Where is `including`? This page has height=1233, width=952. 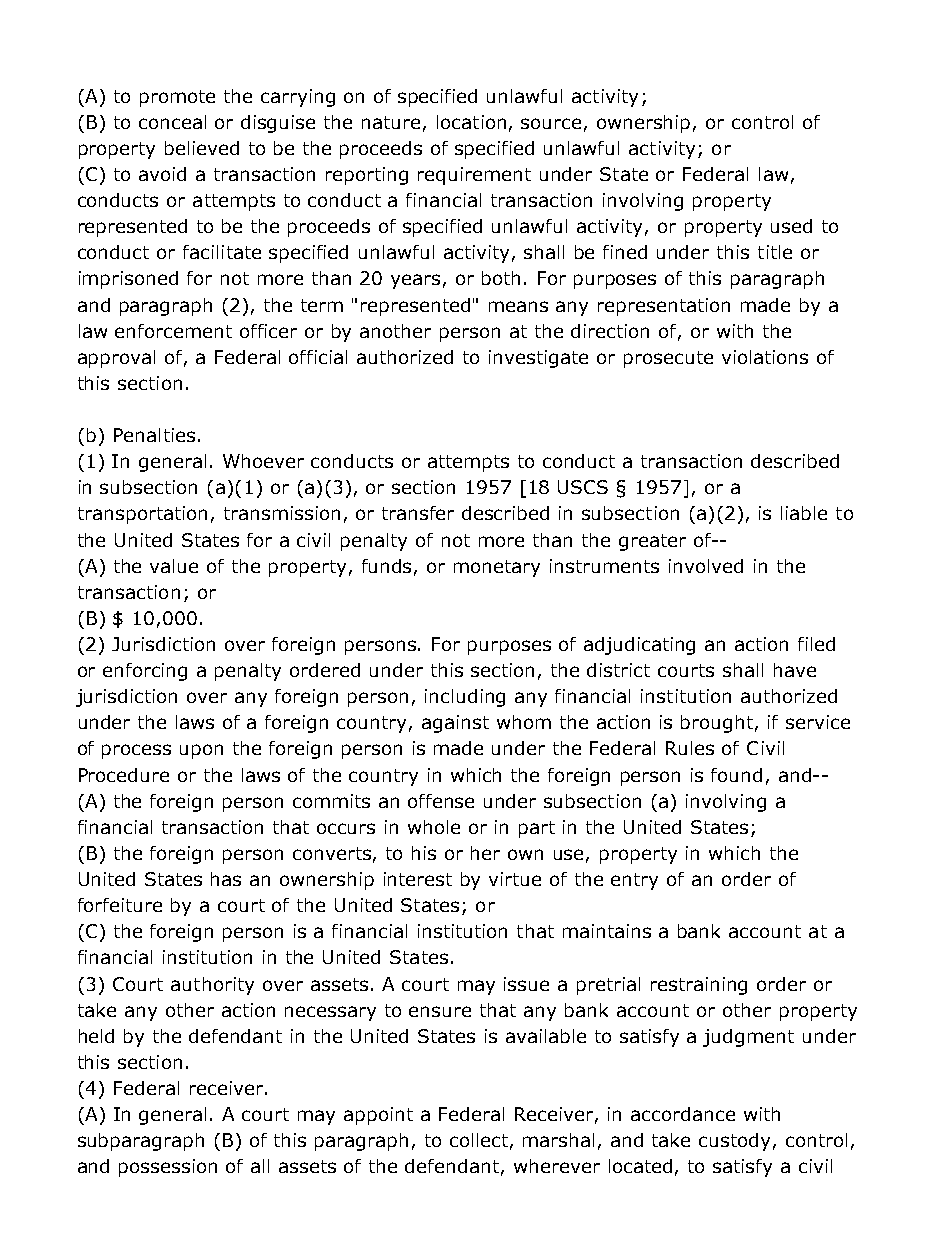 including is located at coordinates (465, 698).
